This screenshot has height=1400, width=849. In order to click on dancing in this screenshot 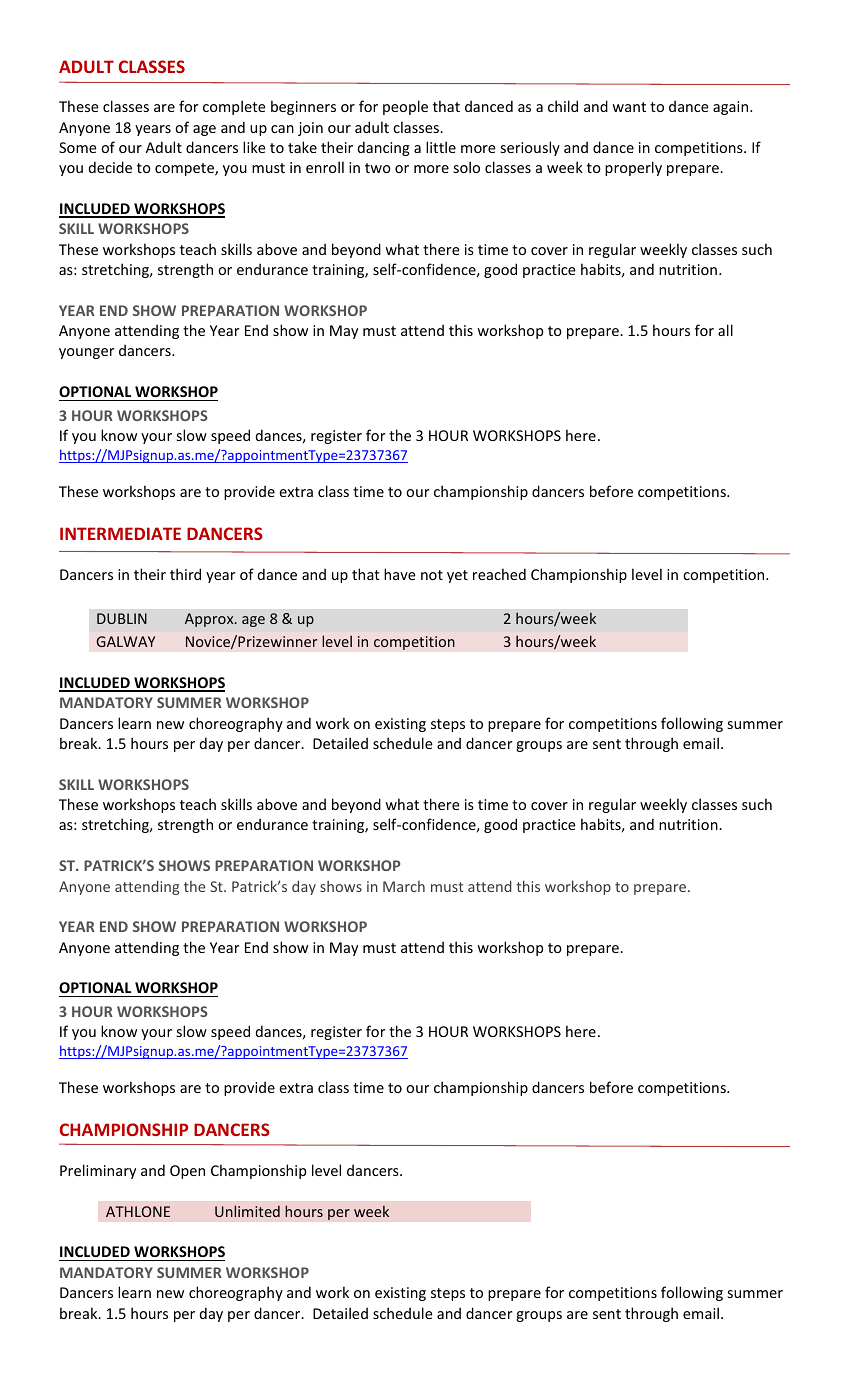, I will do `click(384, 148)`.
